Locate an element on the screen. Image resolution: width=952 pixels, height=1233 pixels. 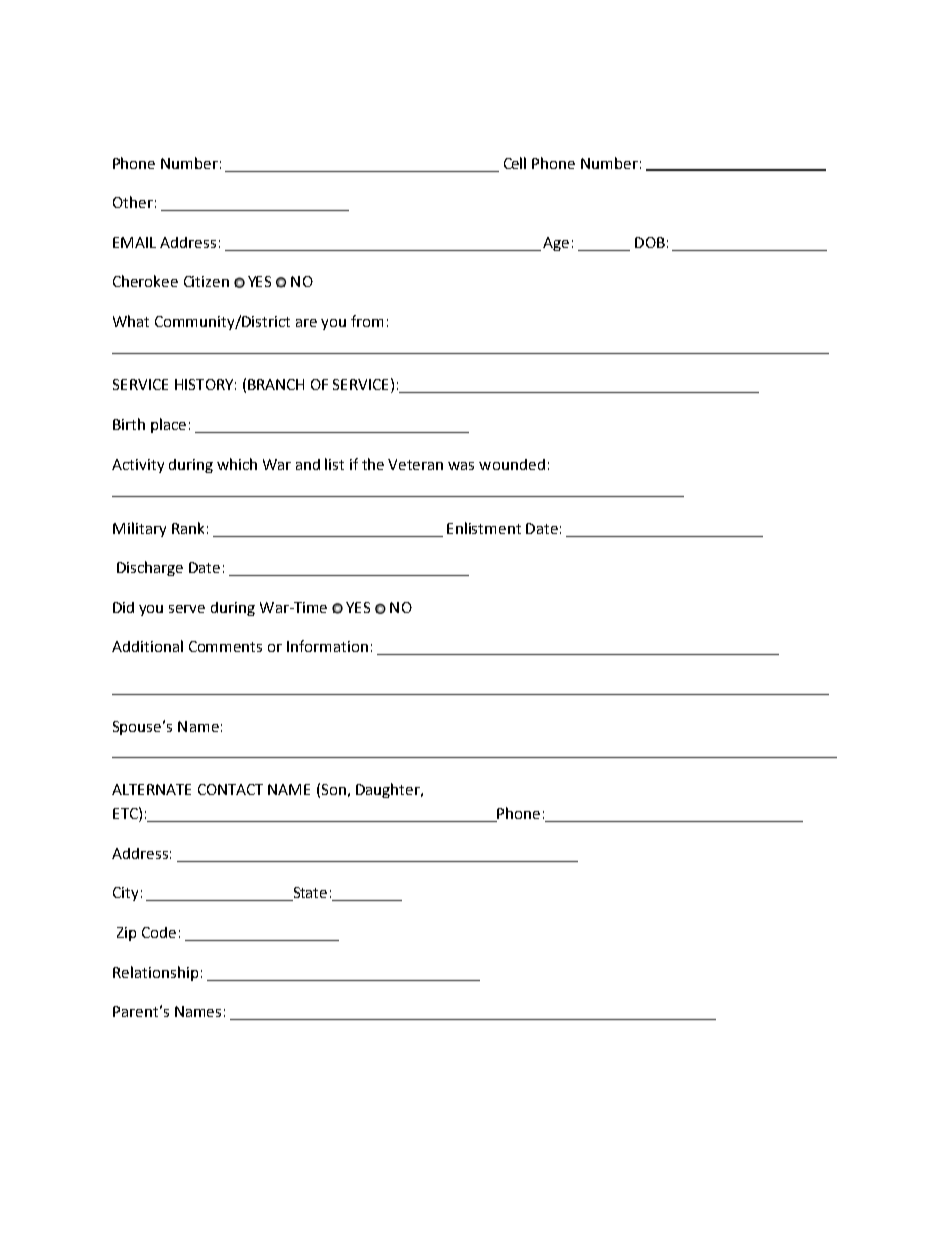
Comments is located at coordinates (225, 646).
